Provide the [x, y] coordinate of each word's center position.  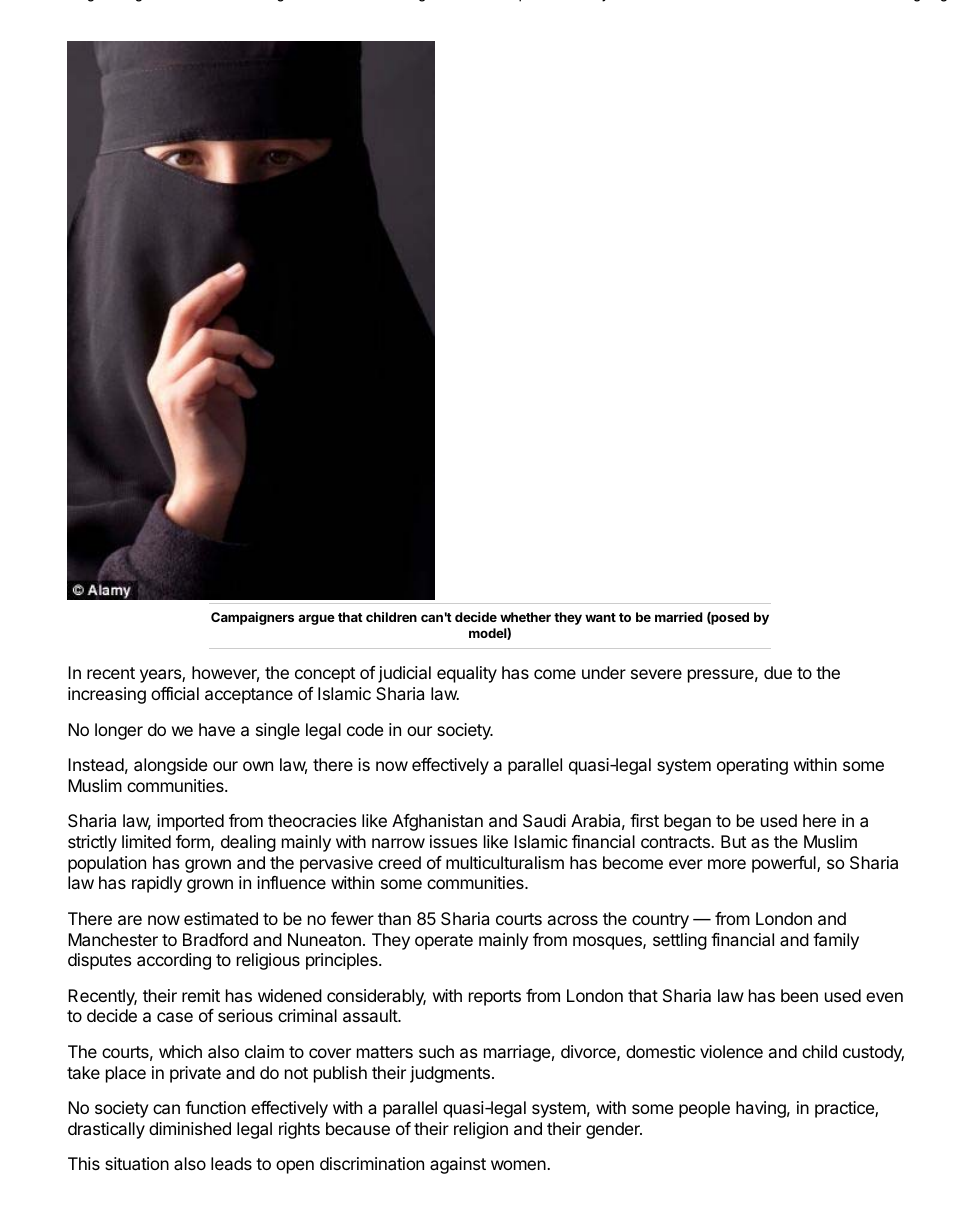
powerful [785, 864]
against [458, 1165]
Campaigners [252, 618]
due [778, 672]
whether [525, 617]
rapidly [157, 884]
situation [137, 1163]
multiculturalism [505, 862]
